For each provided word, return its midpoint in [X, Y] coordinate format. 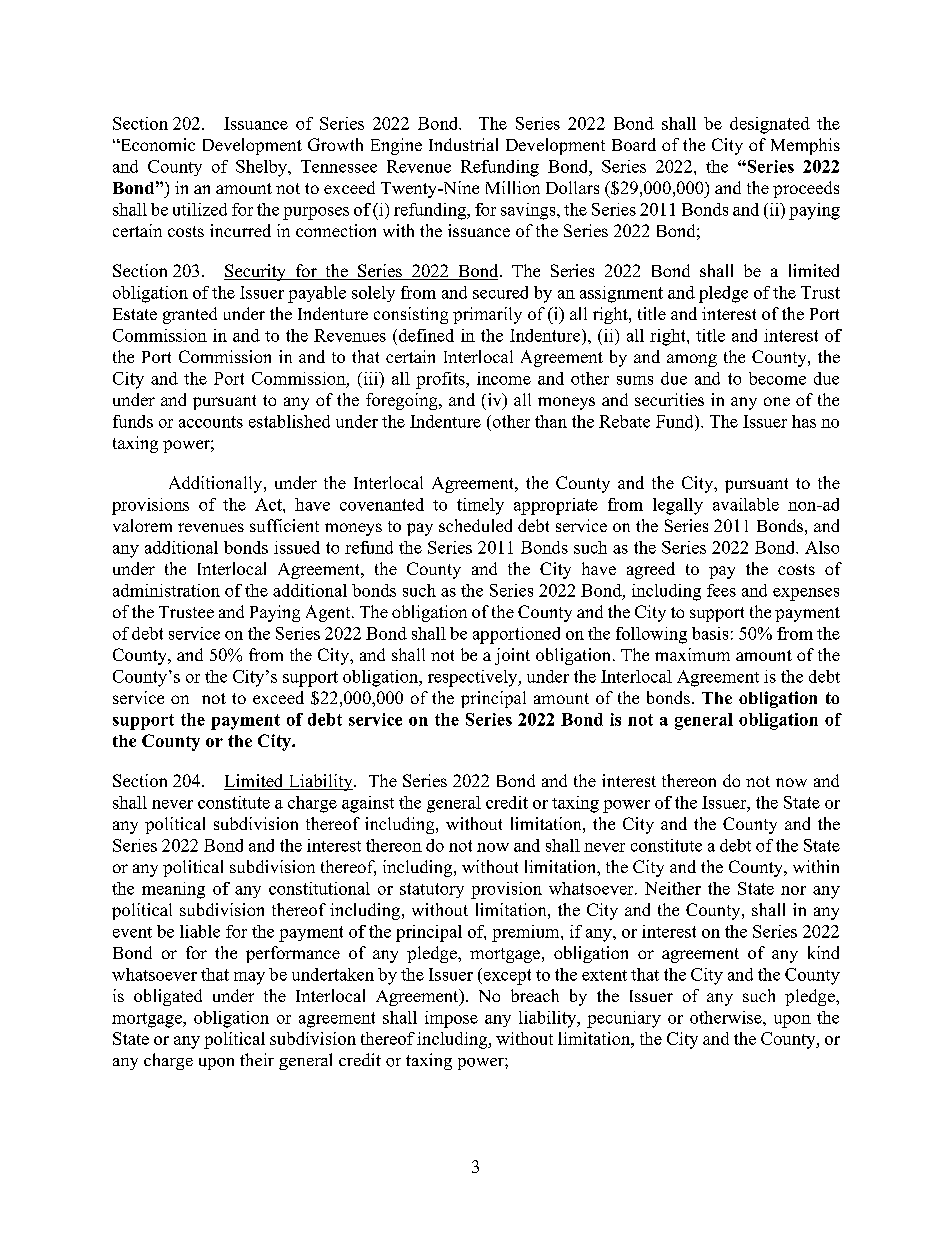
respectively [474, 678]
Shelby [262, 168]
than [551, 421]
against [368, 804]
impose [451, 1019]
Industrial [463, 144]
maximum [692, 654]
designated [770, 125]
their [257, 1059]
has [804, 421]
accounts [211, 422]
